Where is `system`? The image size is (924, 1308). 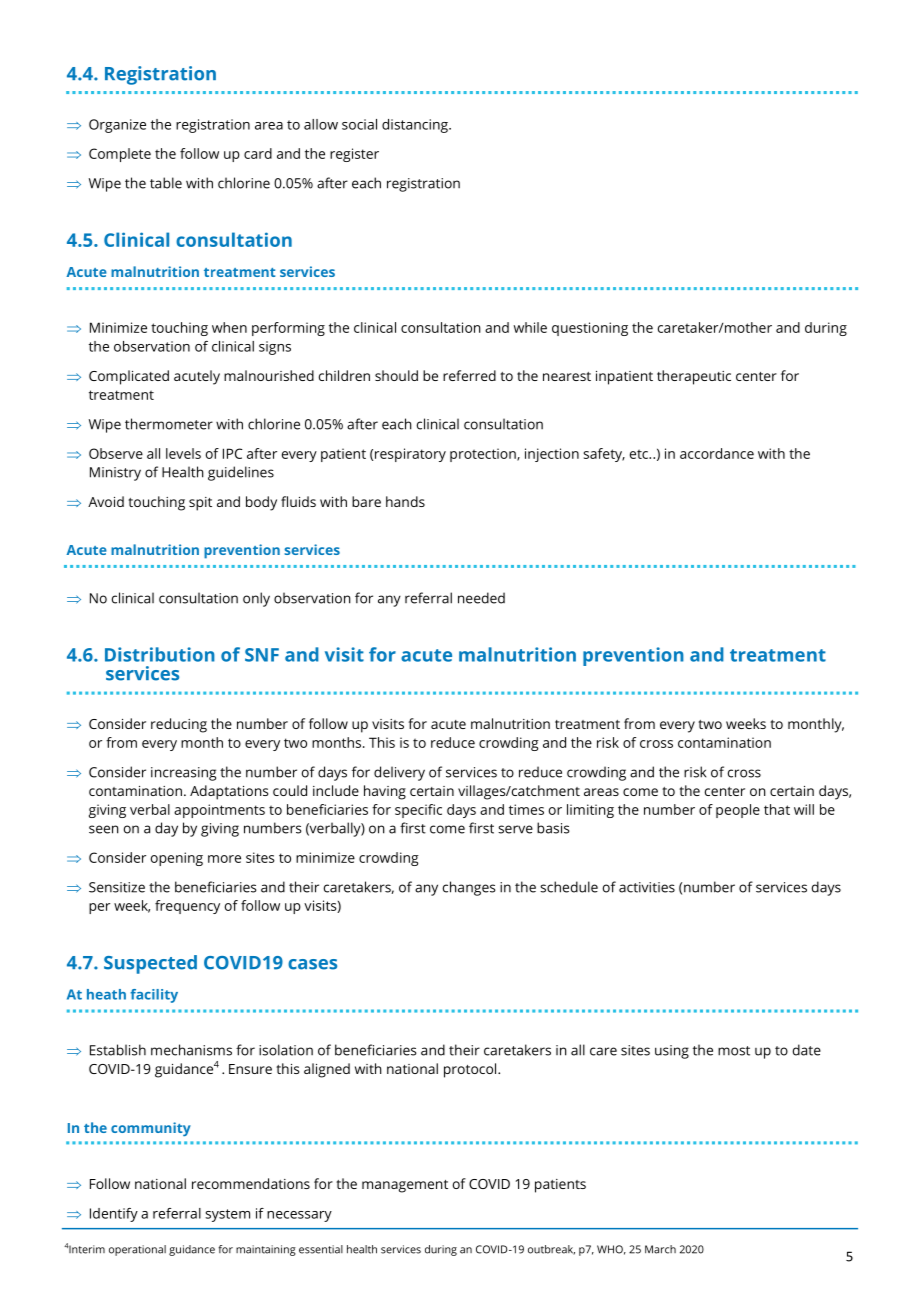 system is located at coordinates (227, 1215).
